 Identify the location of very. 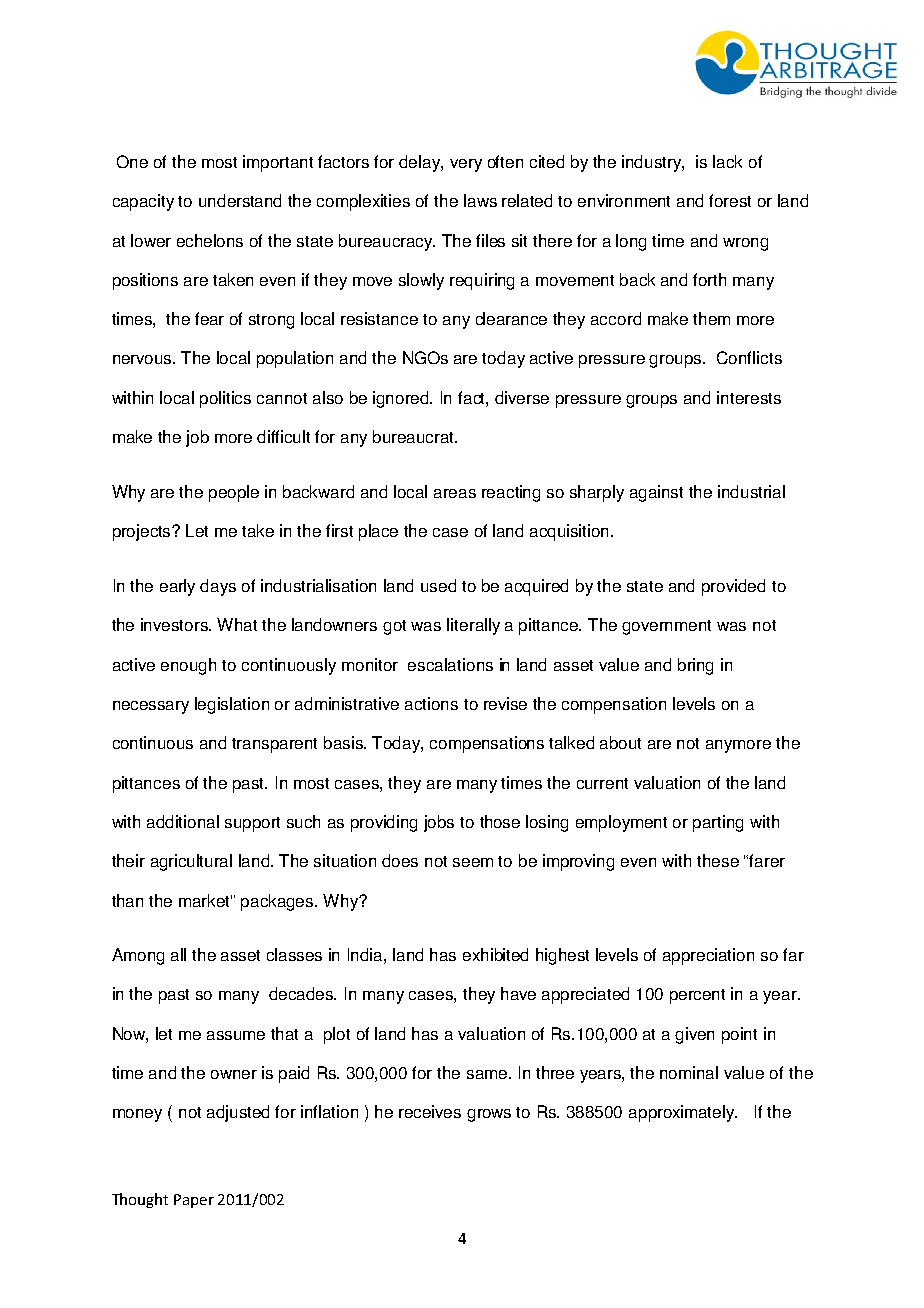
(466, 165).
